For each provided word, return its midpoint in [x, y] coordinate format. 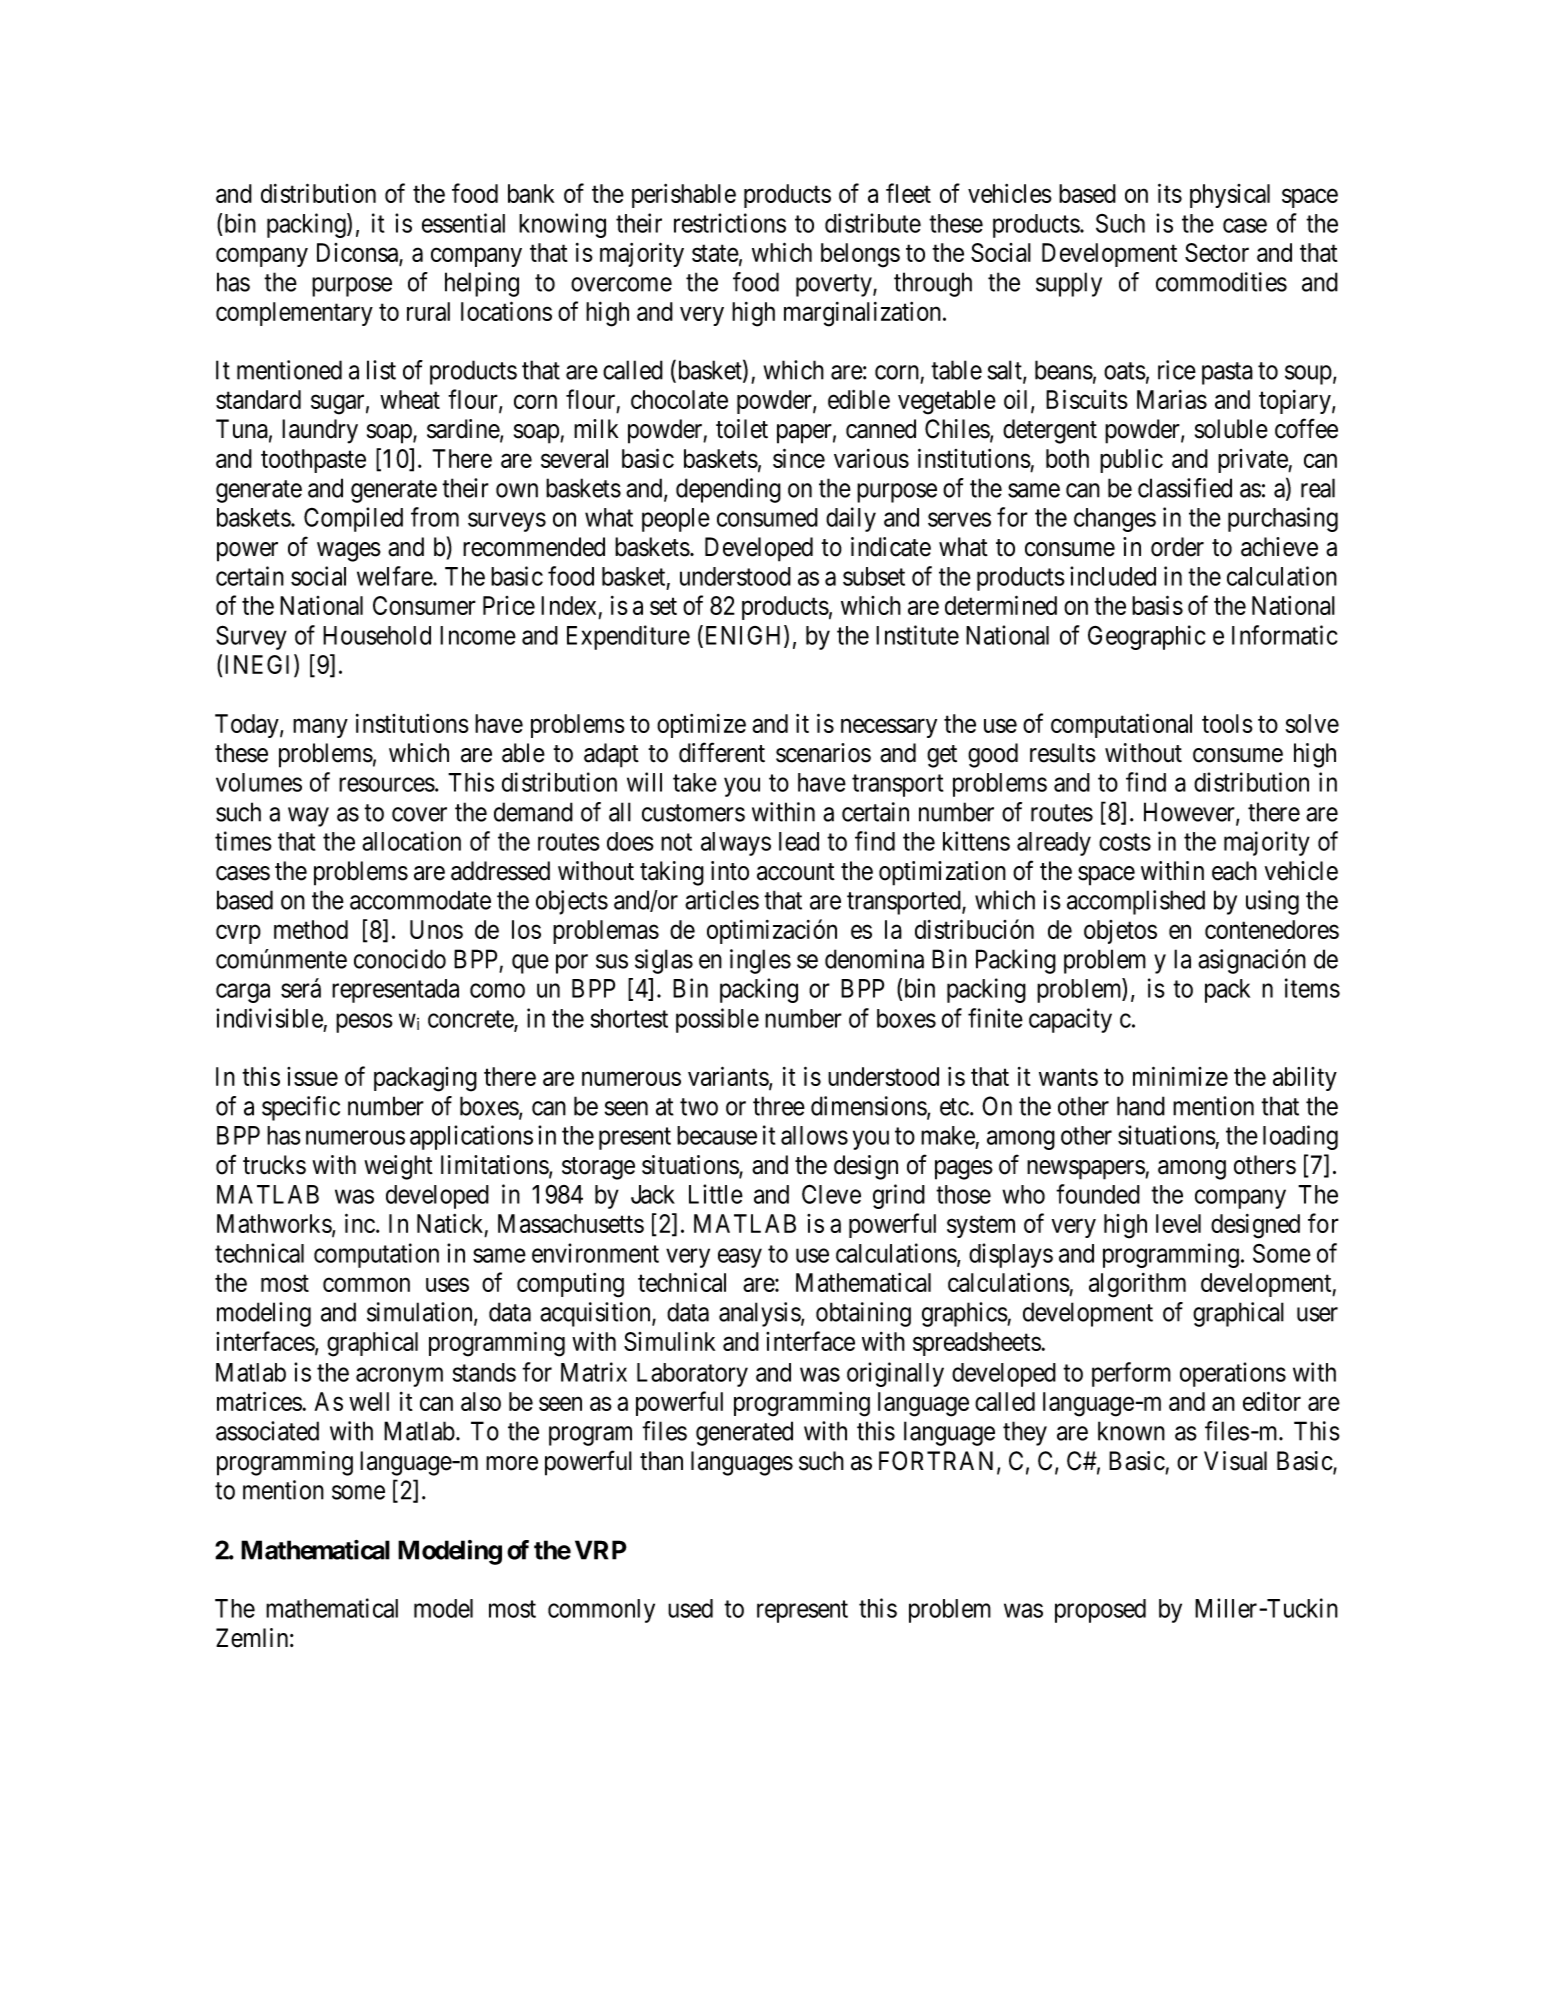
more [512, 1463]
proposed [1100, 1611]
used [690, 1608]
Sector [1217, 252]
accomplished [1136, 902]
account [796, 872]
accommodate [420, 900]
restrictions [730, 223]
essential [463, 223]
